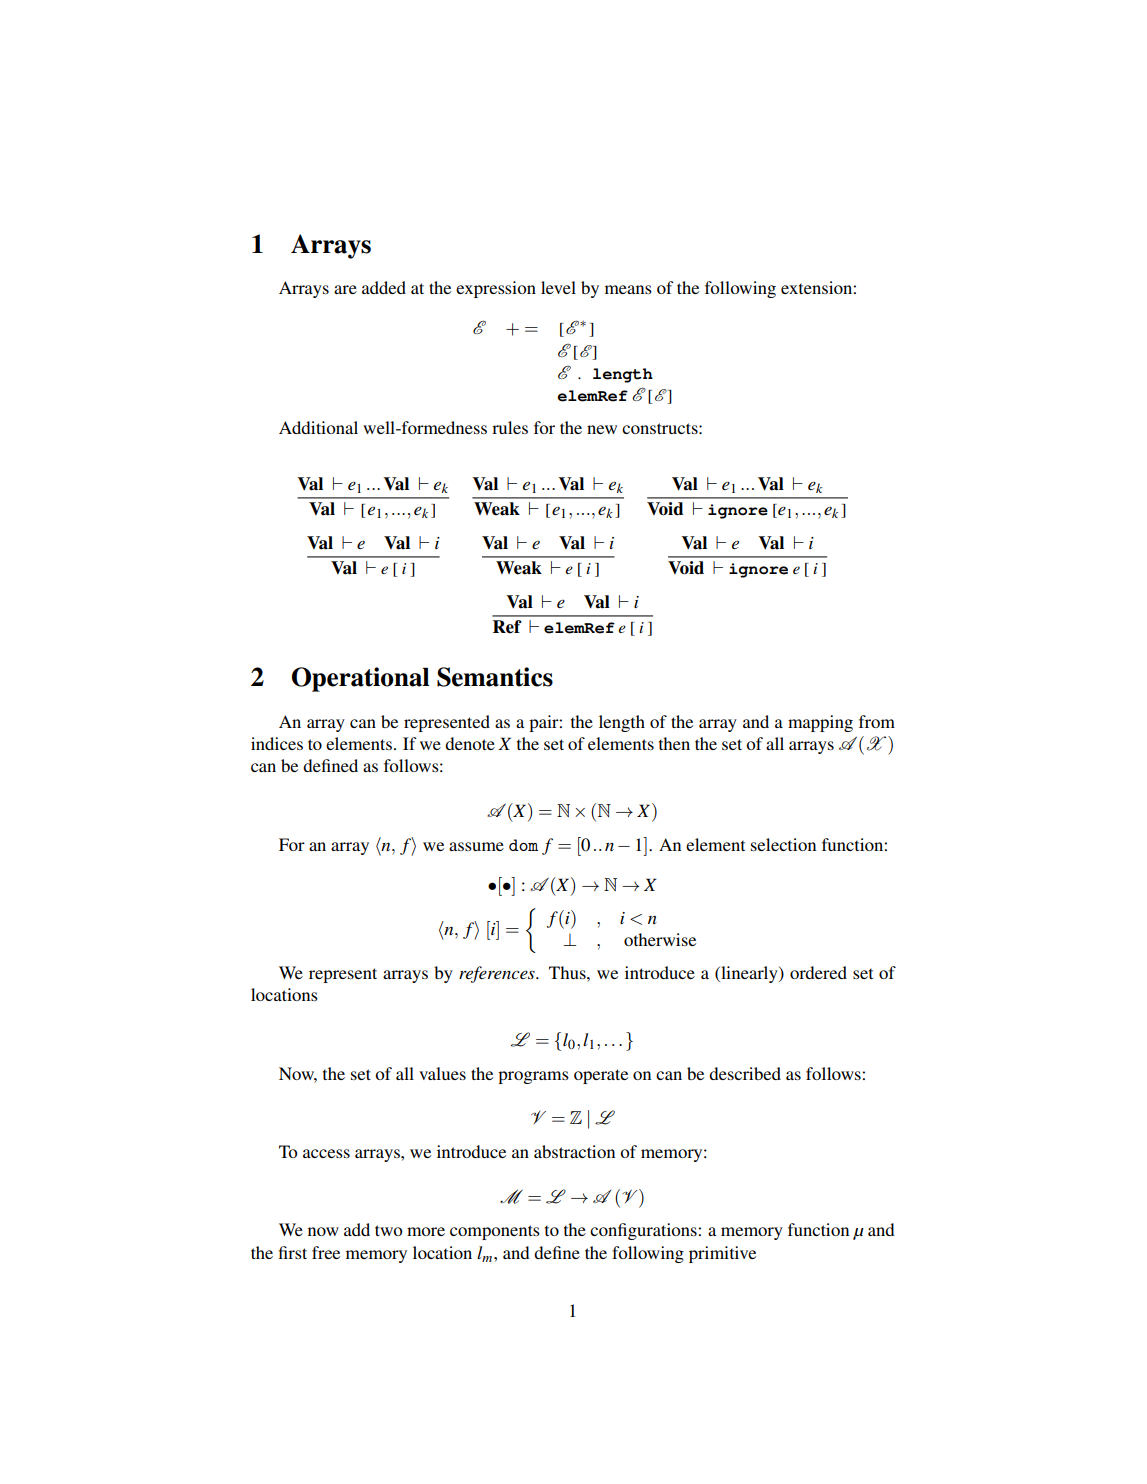 The height and width of the screenshot is (1484, 1147). What do you see at coordinates (644, 1231) in the screenshot?
I see `configurations` at bounding box center [644, 1231].
